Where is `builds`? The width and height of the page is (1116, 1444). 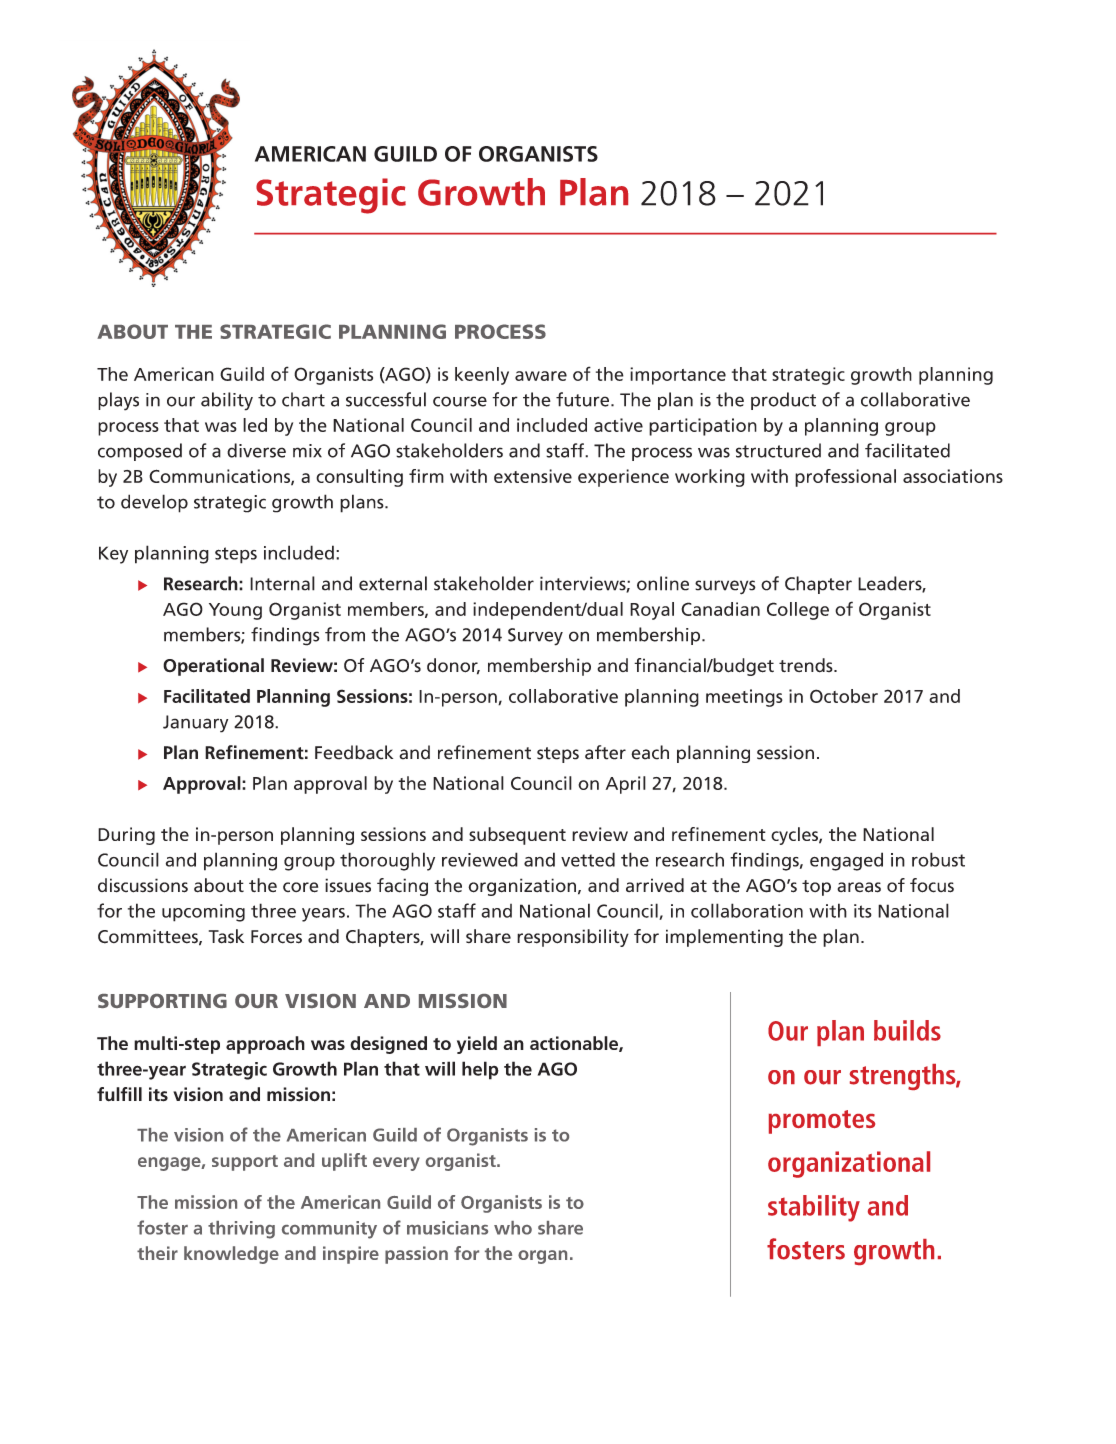 builds is located at coordinates (907, 1030).
